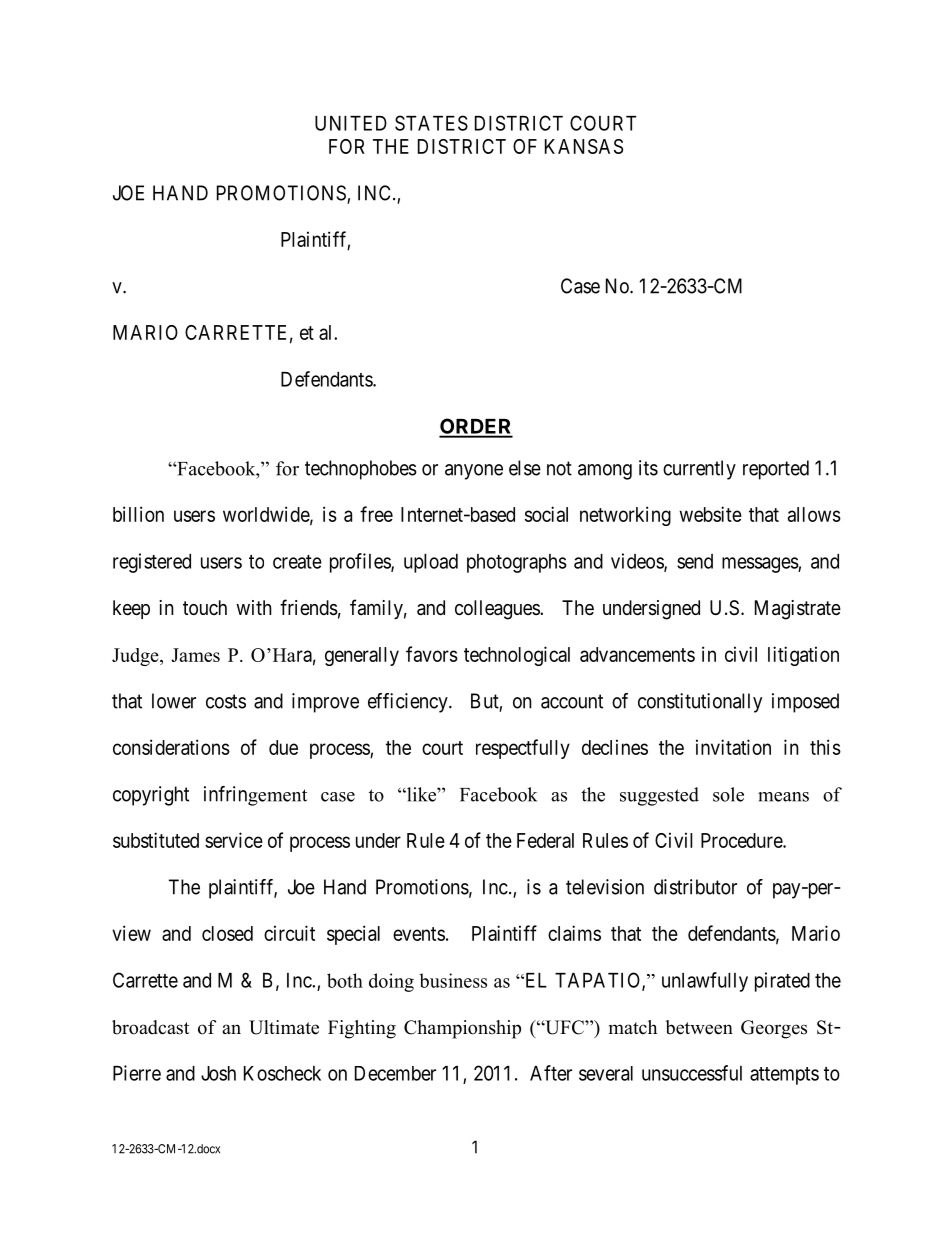 This page has height=1233, width=952. What do you see at coordinates (776, 470) in the page?
I see `reported` at bounding box center [776, 470].
